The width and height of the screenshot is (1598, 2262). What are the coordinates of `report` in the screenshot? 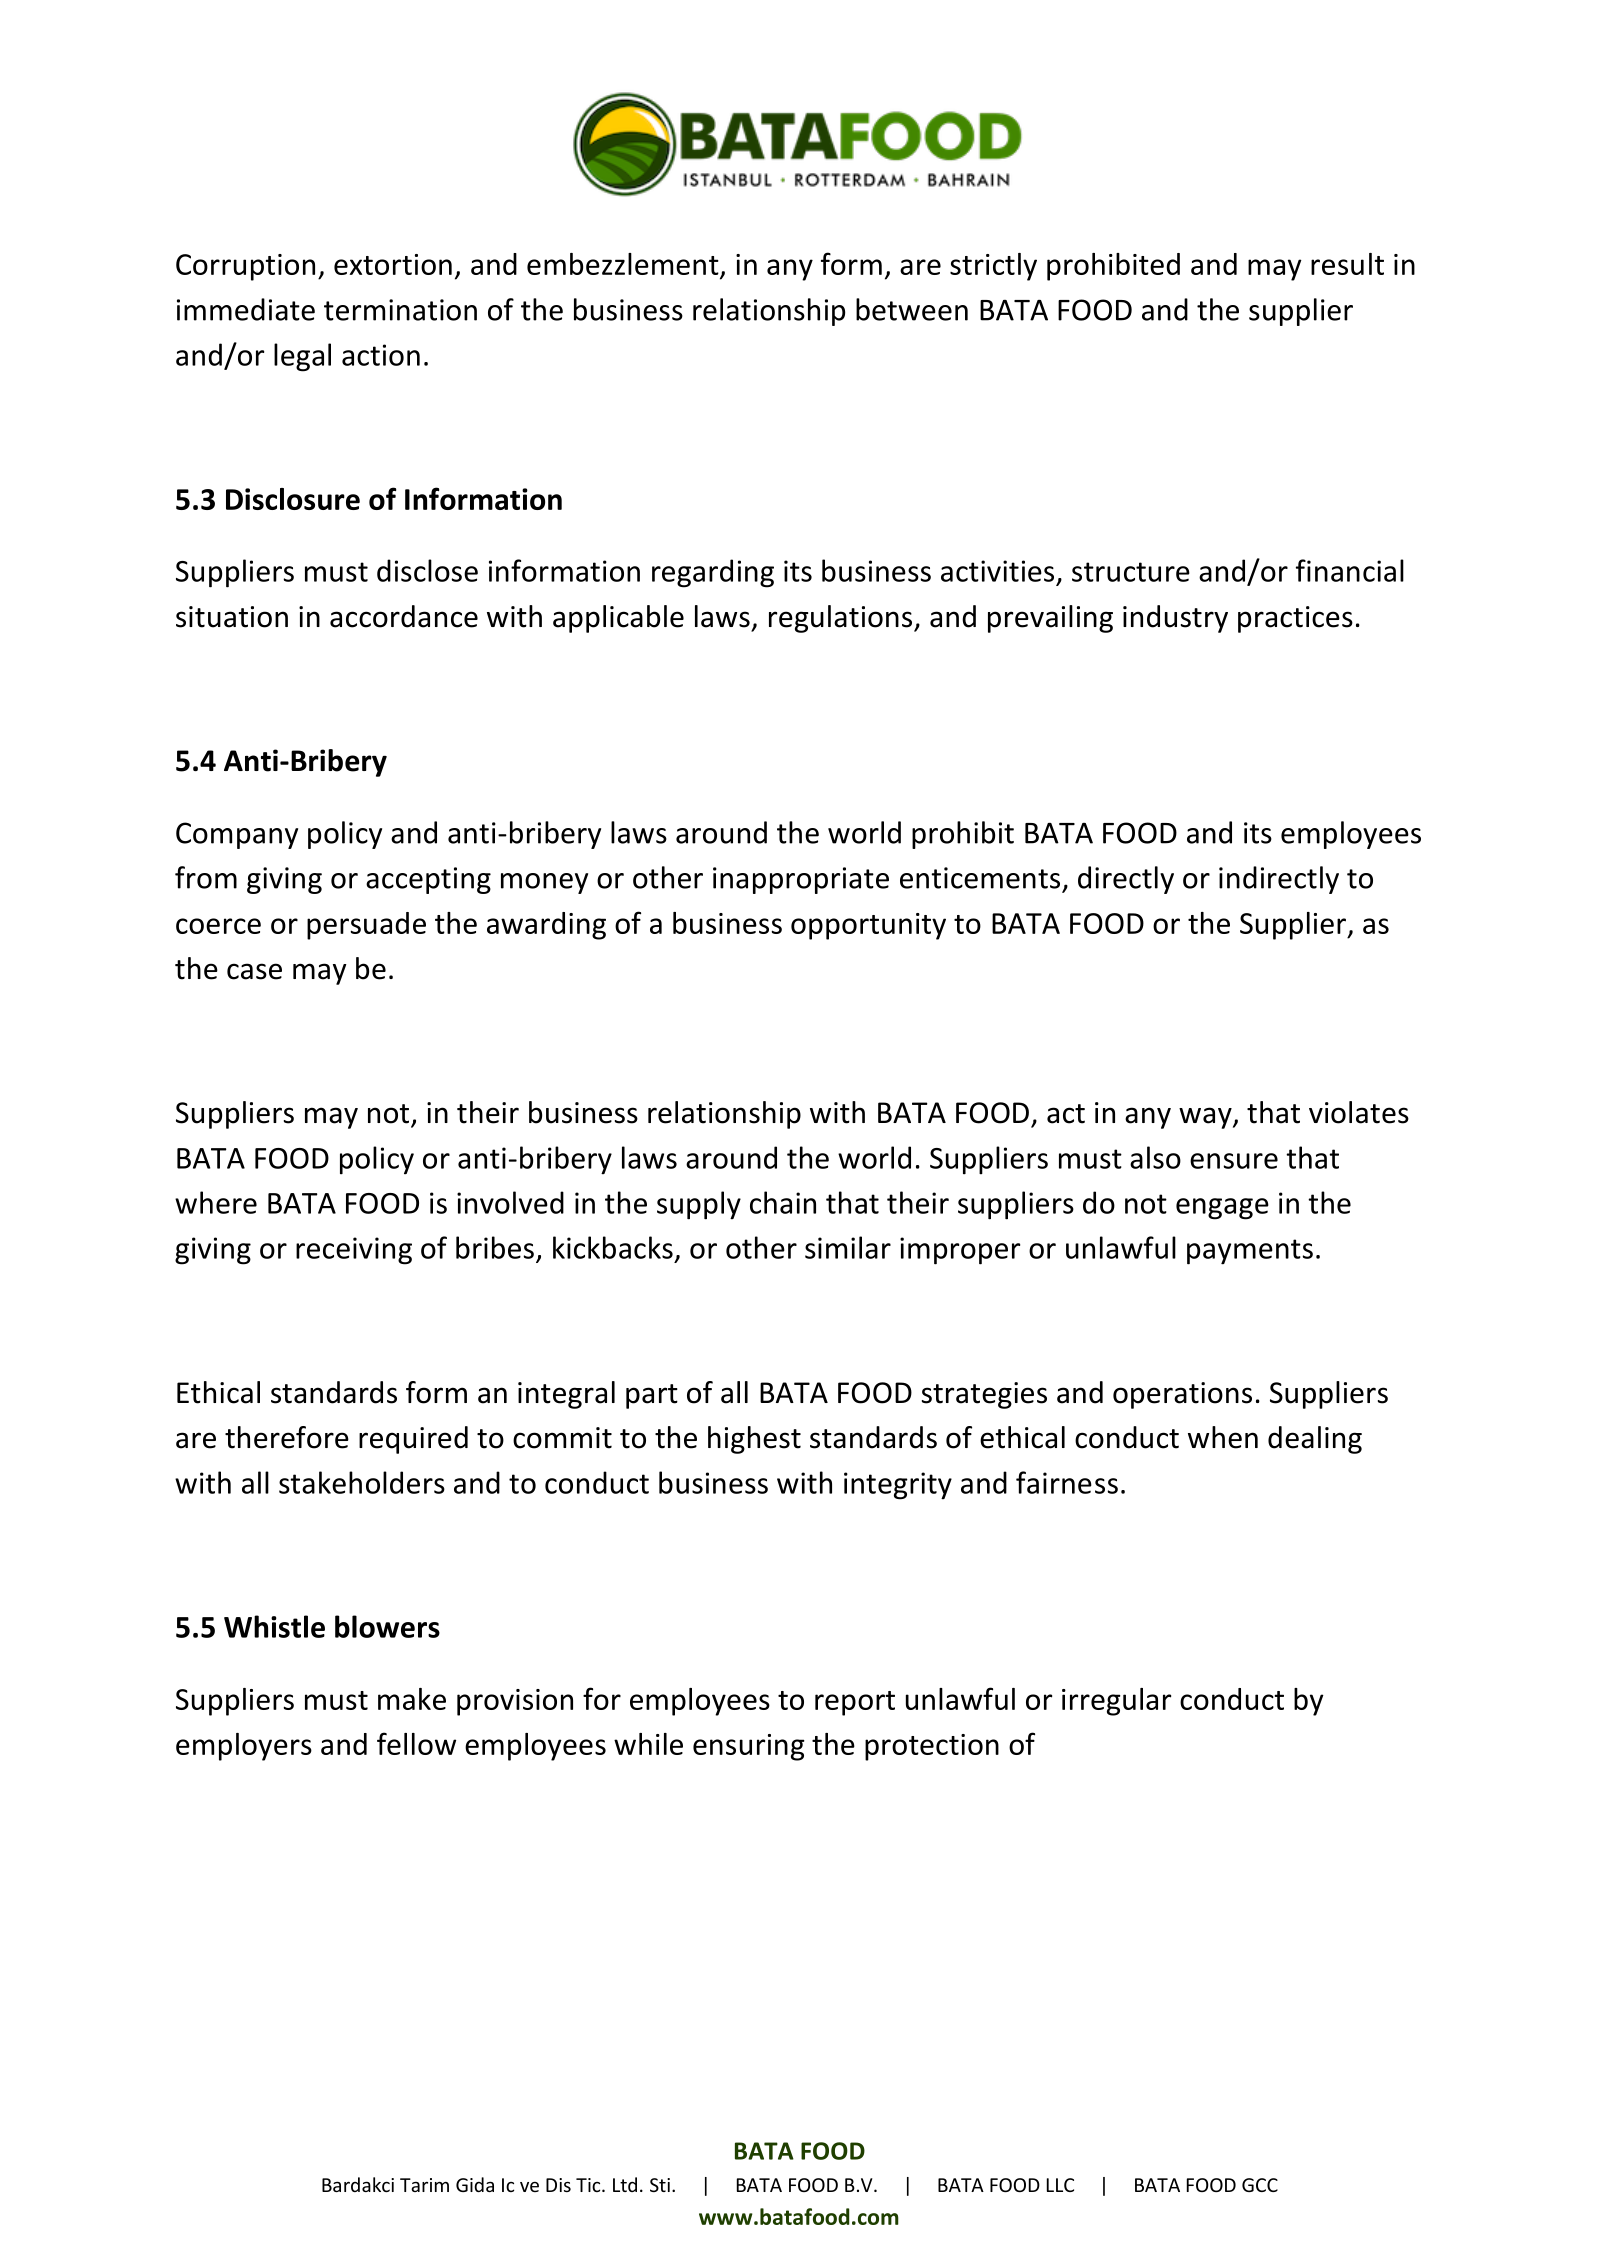 It's located at (855, 1703).
